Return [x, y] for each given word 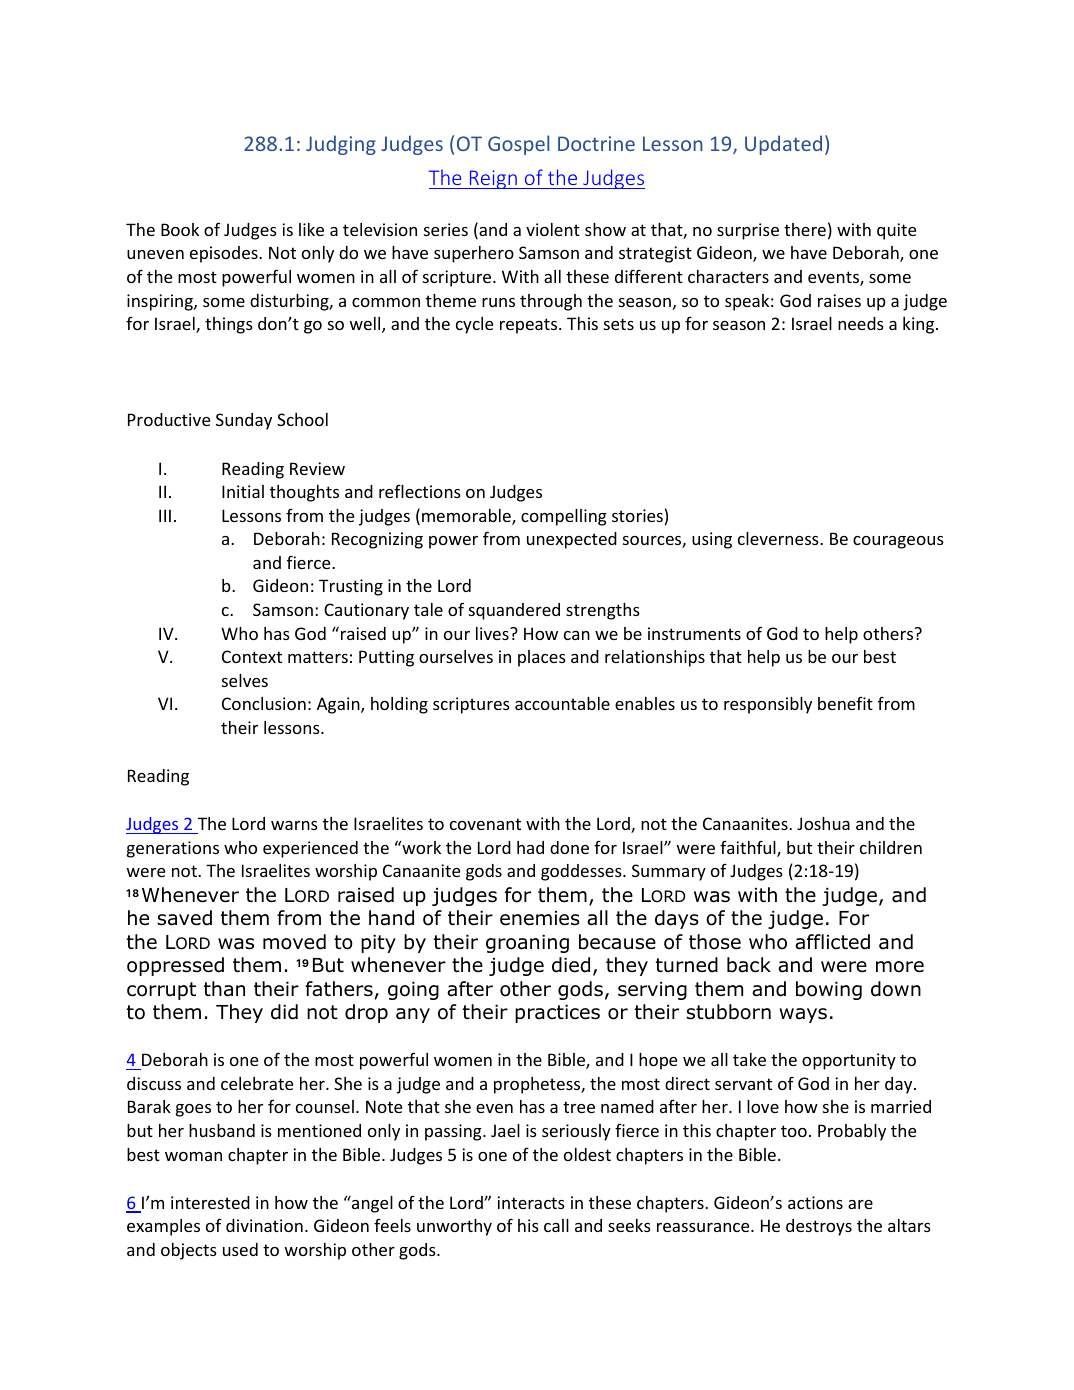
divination [264, 1225]
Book [180, 229]
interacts [531, 1202]
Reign [493, 179]
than [224, 989]
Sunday [244, 421]
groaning [527, 944]
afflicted [832, 942]
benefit [845, 703]
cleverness [779, 538]
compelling [564, 517]
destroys [819, 1227]
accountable [562, 703]
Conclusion [264, 703]
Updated [783, 145]
